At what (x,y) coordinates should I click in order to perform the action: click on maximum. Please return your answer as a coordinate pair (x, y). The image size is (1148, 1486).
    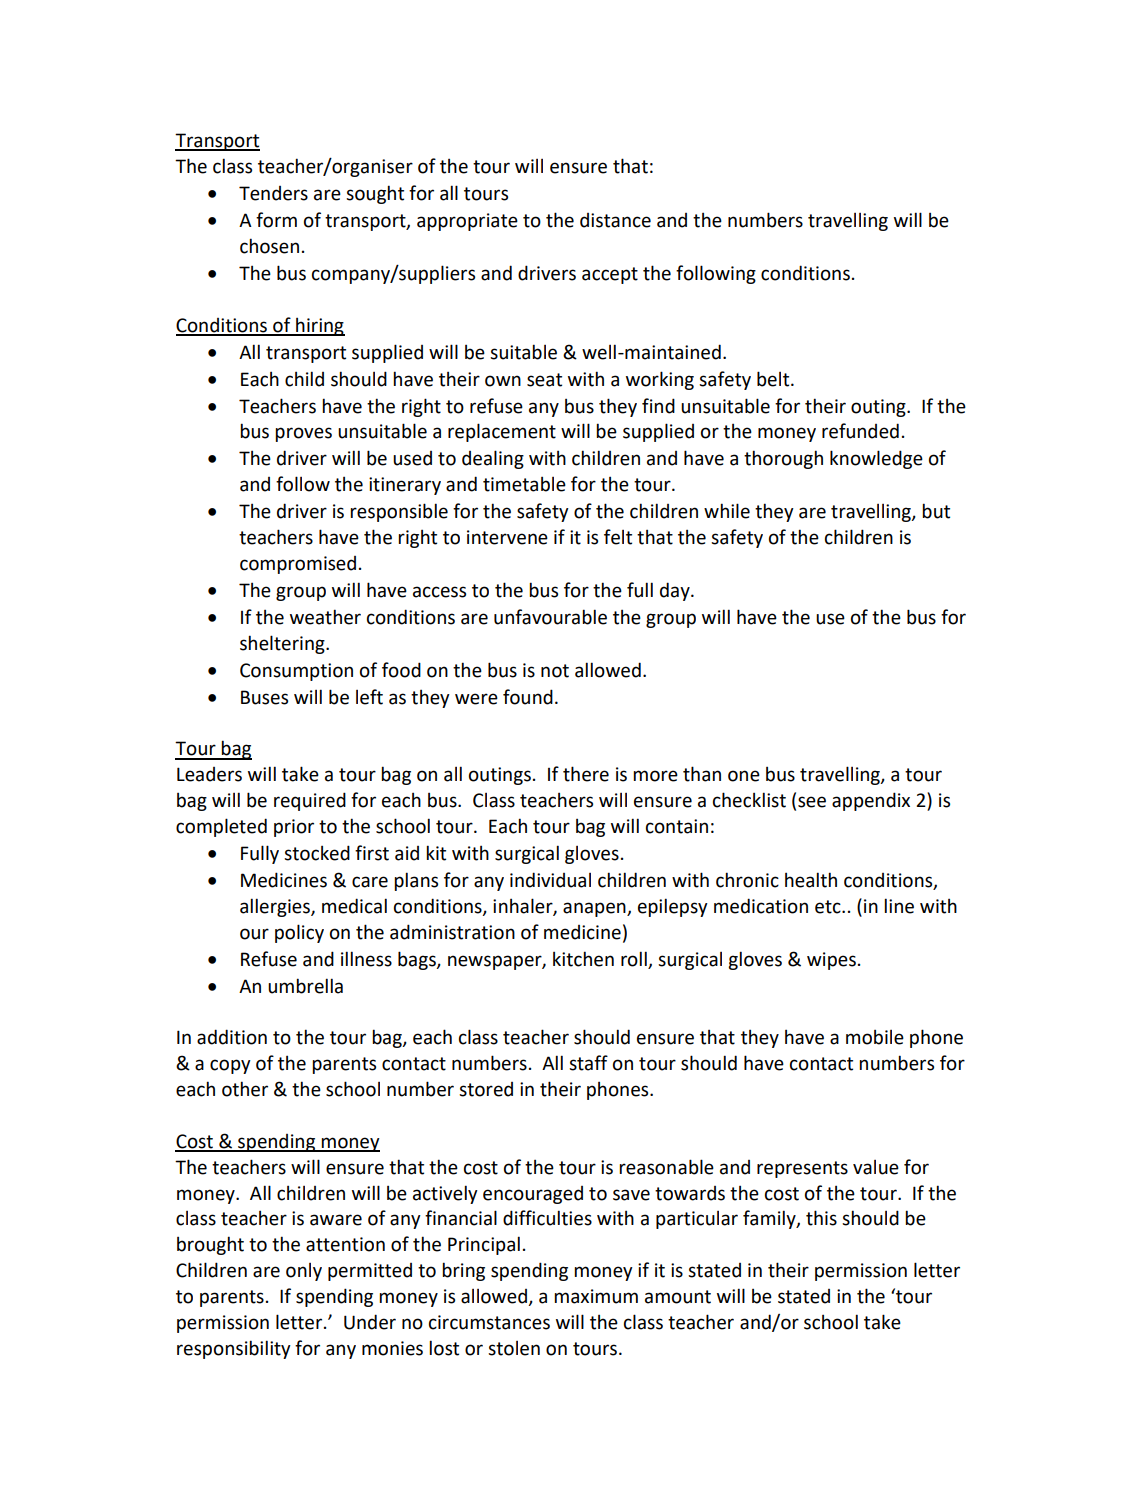
    Looking at the image, I should click on (596, 1296).
